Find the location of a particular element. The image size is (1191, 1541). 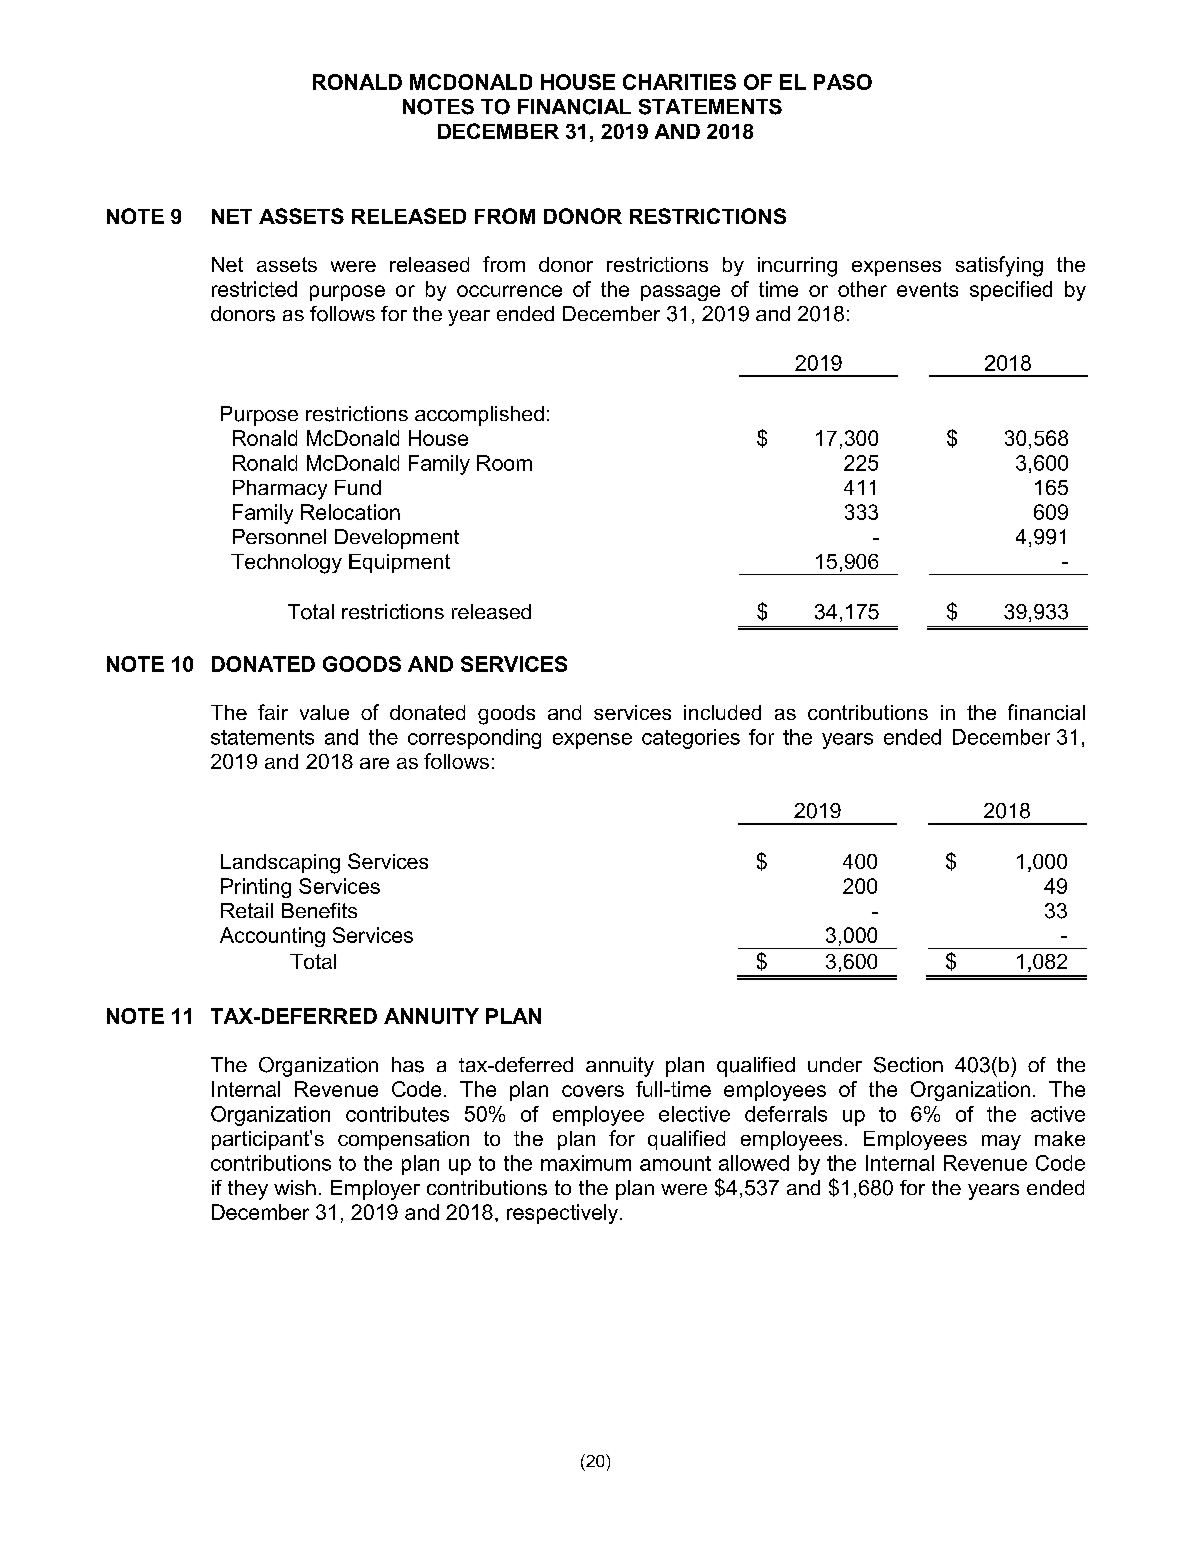

are is located at coordinates (374, 763).
